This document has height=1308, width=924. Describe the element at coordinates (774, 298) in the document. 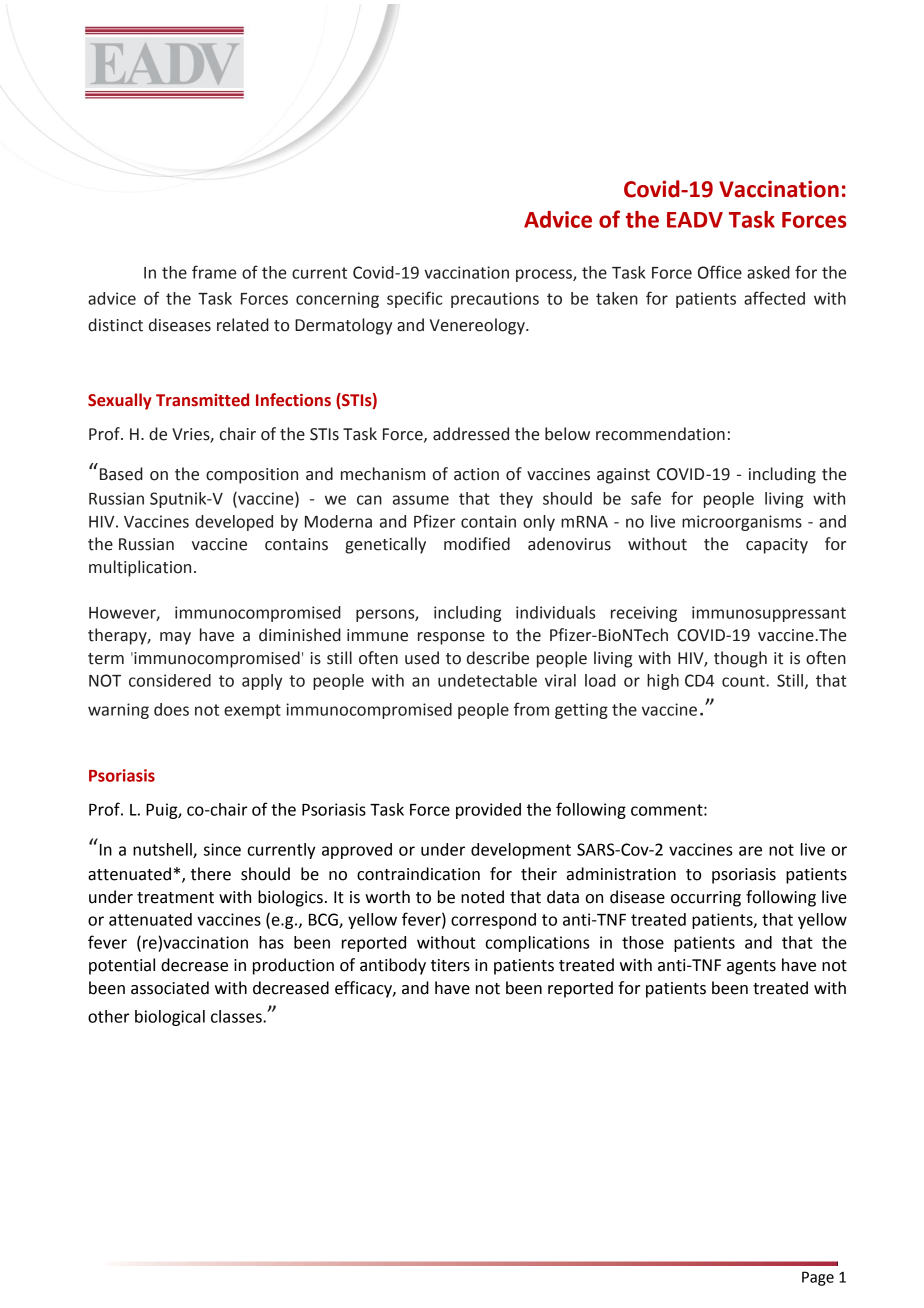

I see `affected` at that location.
